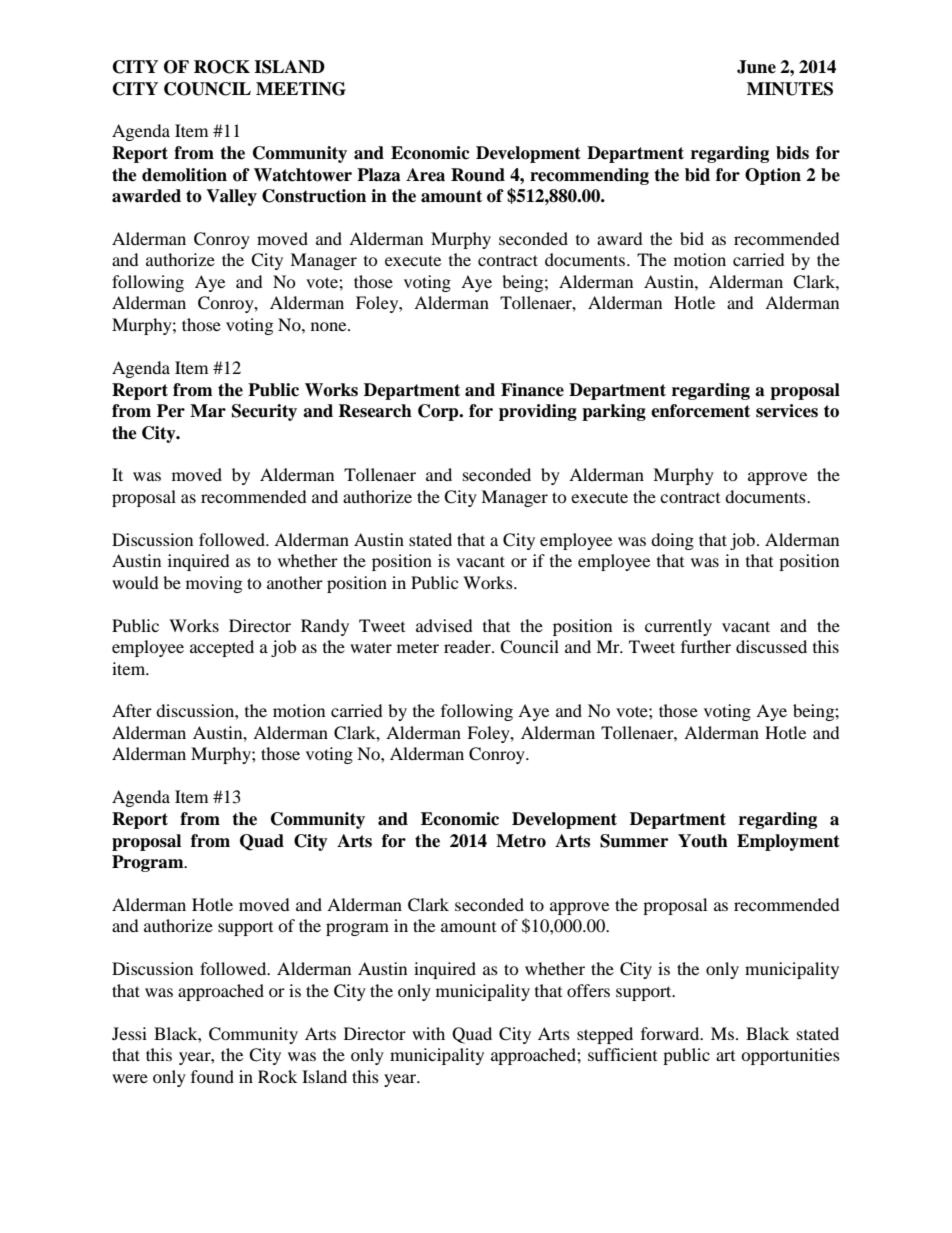 This screenshot has height=1233, width=952. Describe the element at coordinates (428, 1033) in the screenshot. I see `with` at that location.
